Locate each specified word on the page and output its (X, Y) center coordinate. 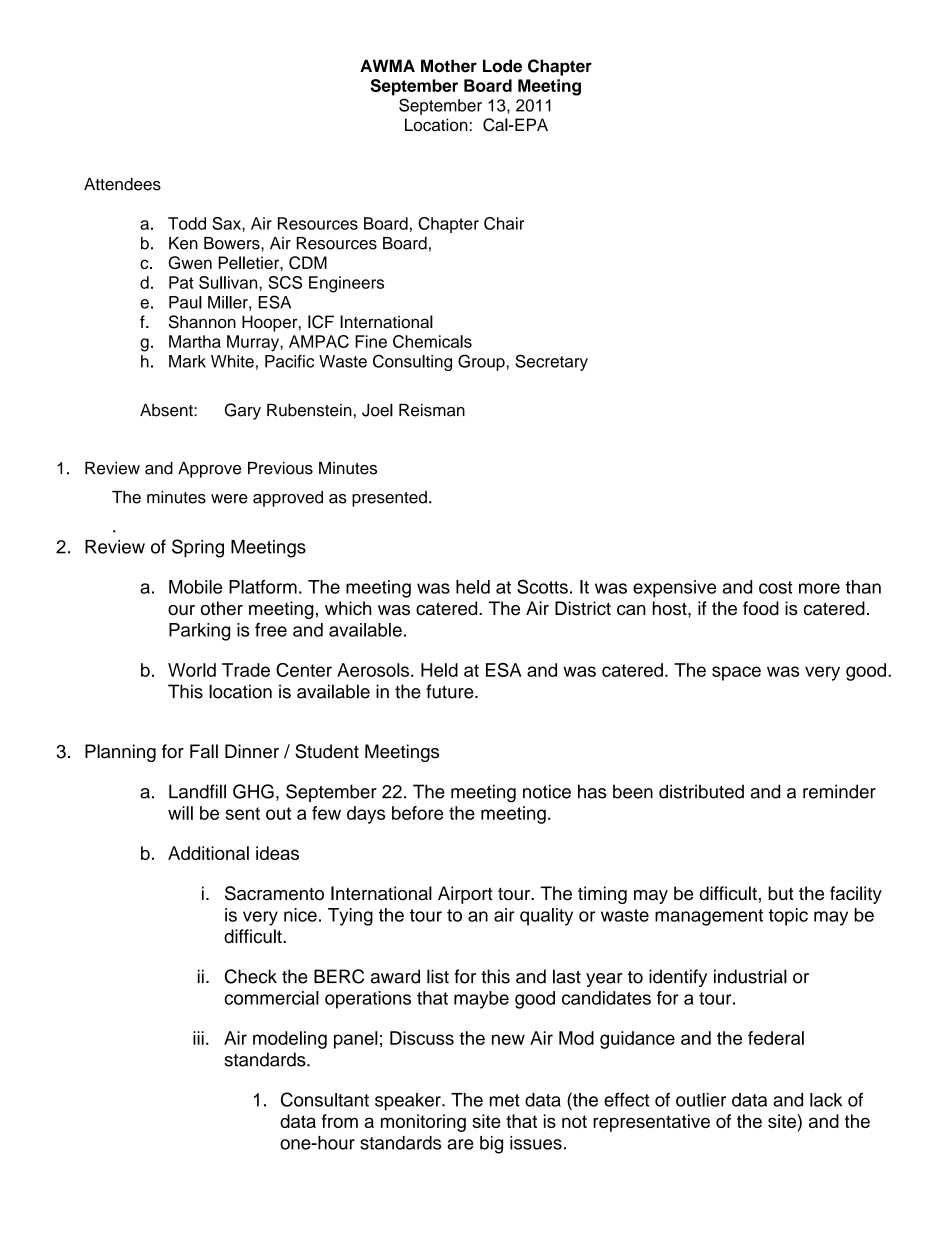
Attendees (122, 184)
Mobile (195, 587)
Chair (504, 223)
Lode (502, 66)
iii (198, 1038)
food (761, 608)
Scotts (542, 586)
